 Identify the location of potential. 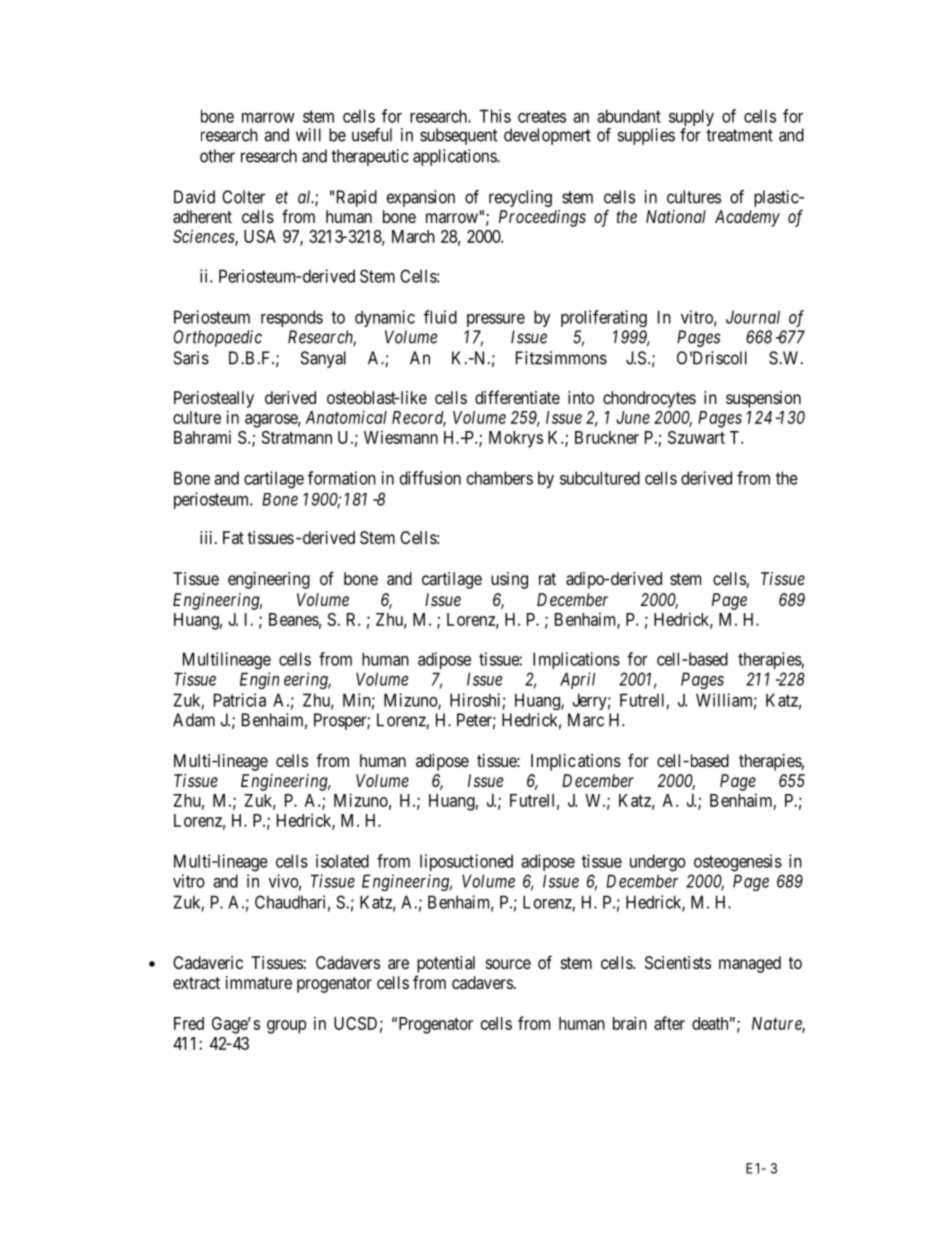
(446, 964).
